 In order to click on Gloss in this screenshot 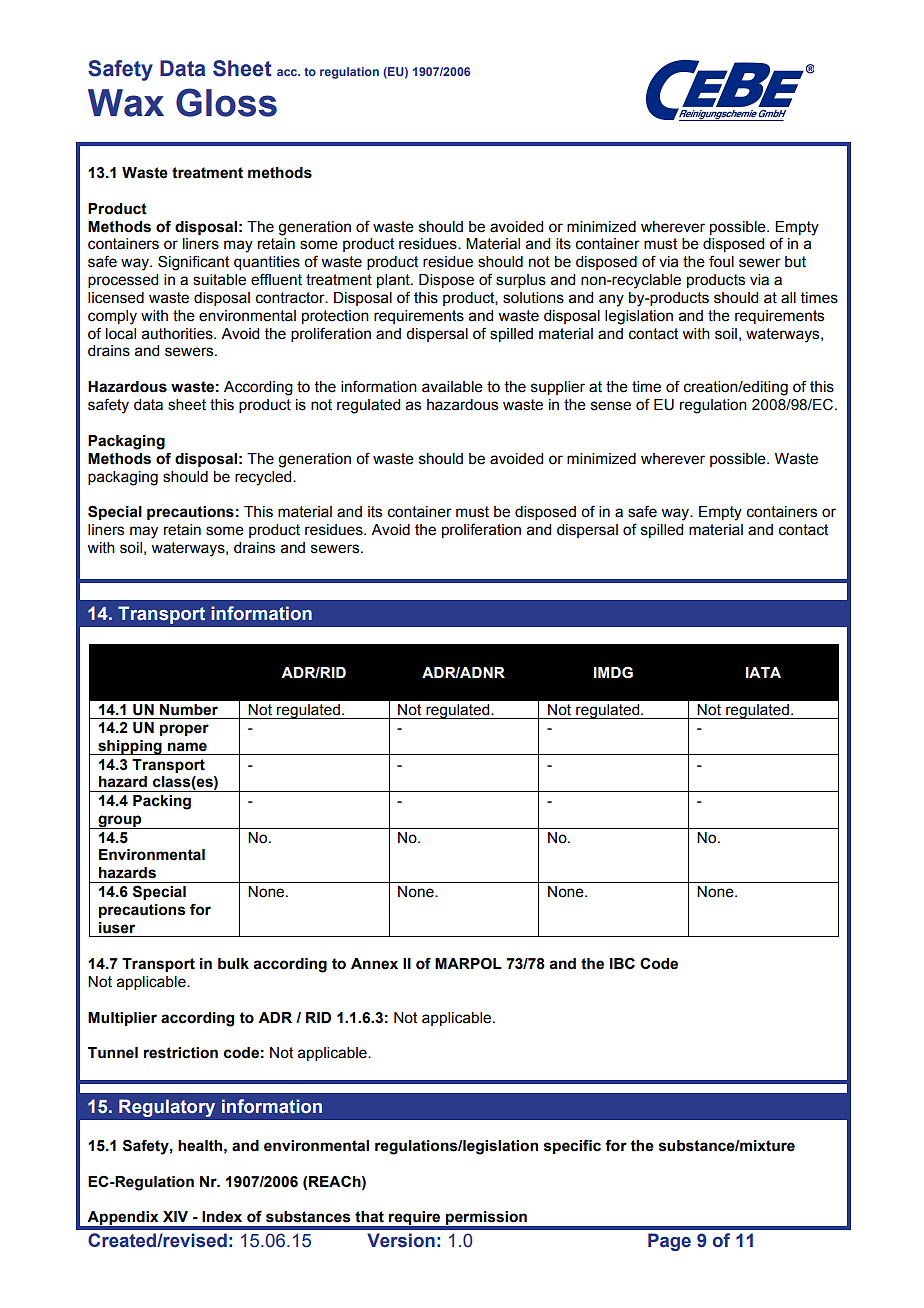, I will do `click(226, 102)`.
